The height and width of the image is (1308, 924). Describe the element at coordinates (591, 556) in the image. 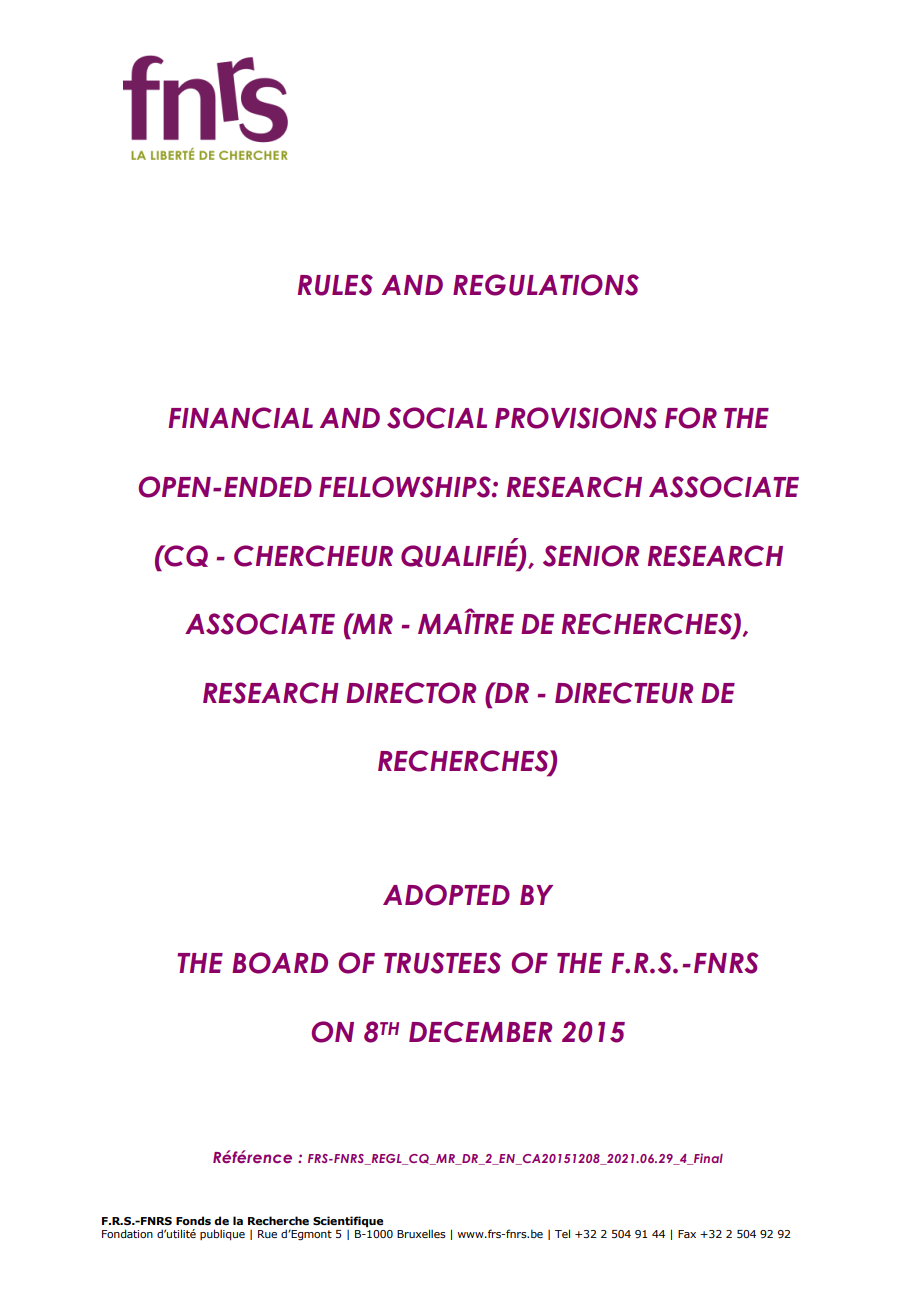

I see `SENIOR` at that location.
